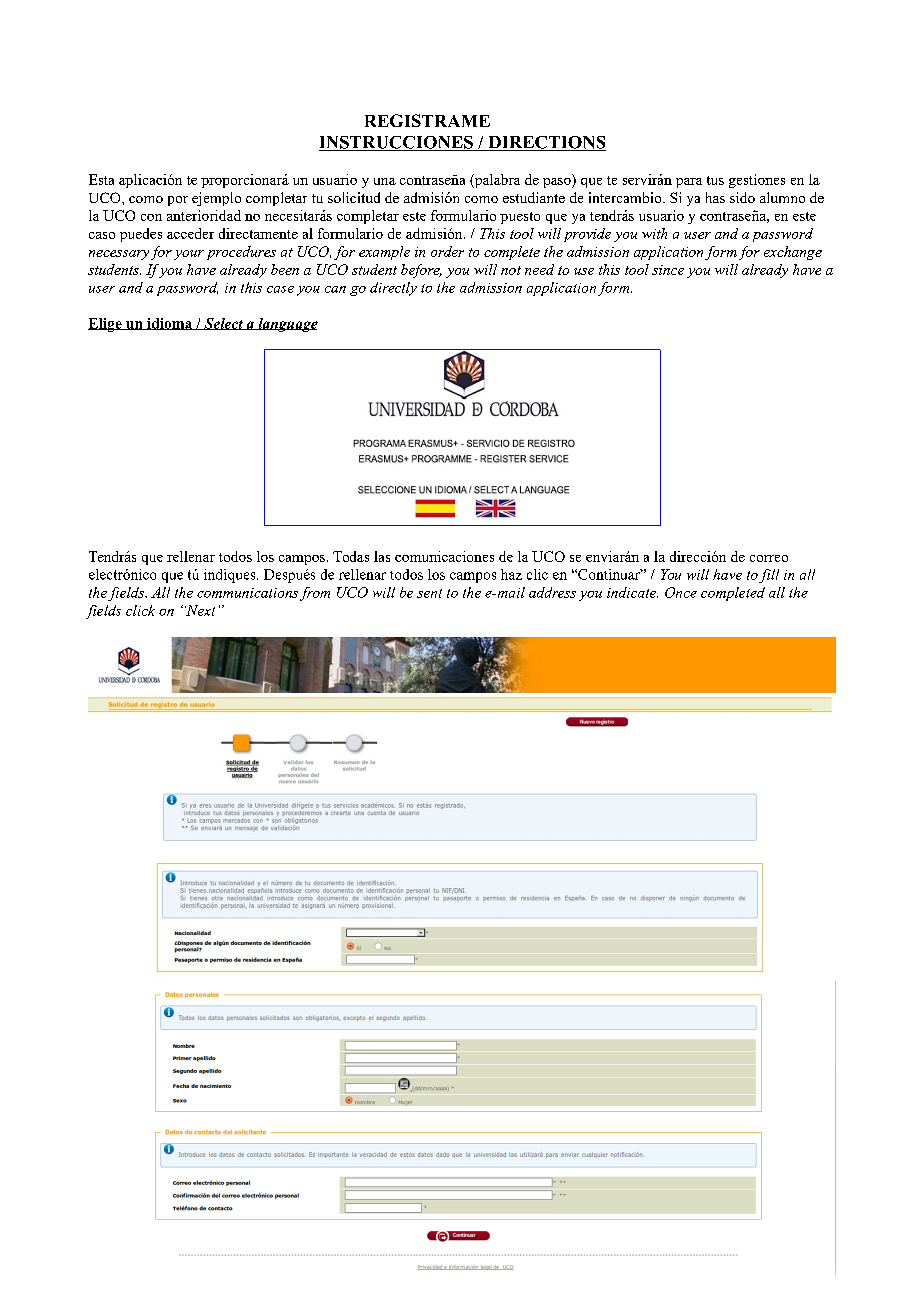 This image has width=924, height=1308. Describe the element at coordinates (681, 592) in the image. I see `Once` at that location.
